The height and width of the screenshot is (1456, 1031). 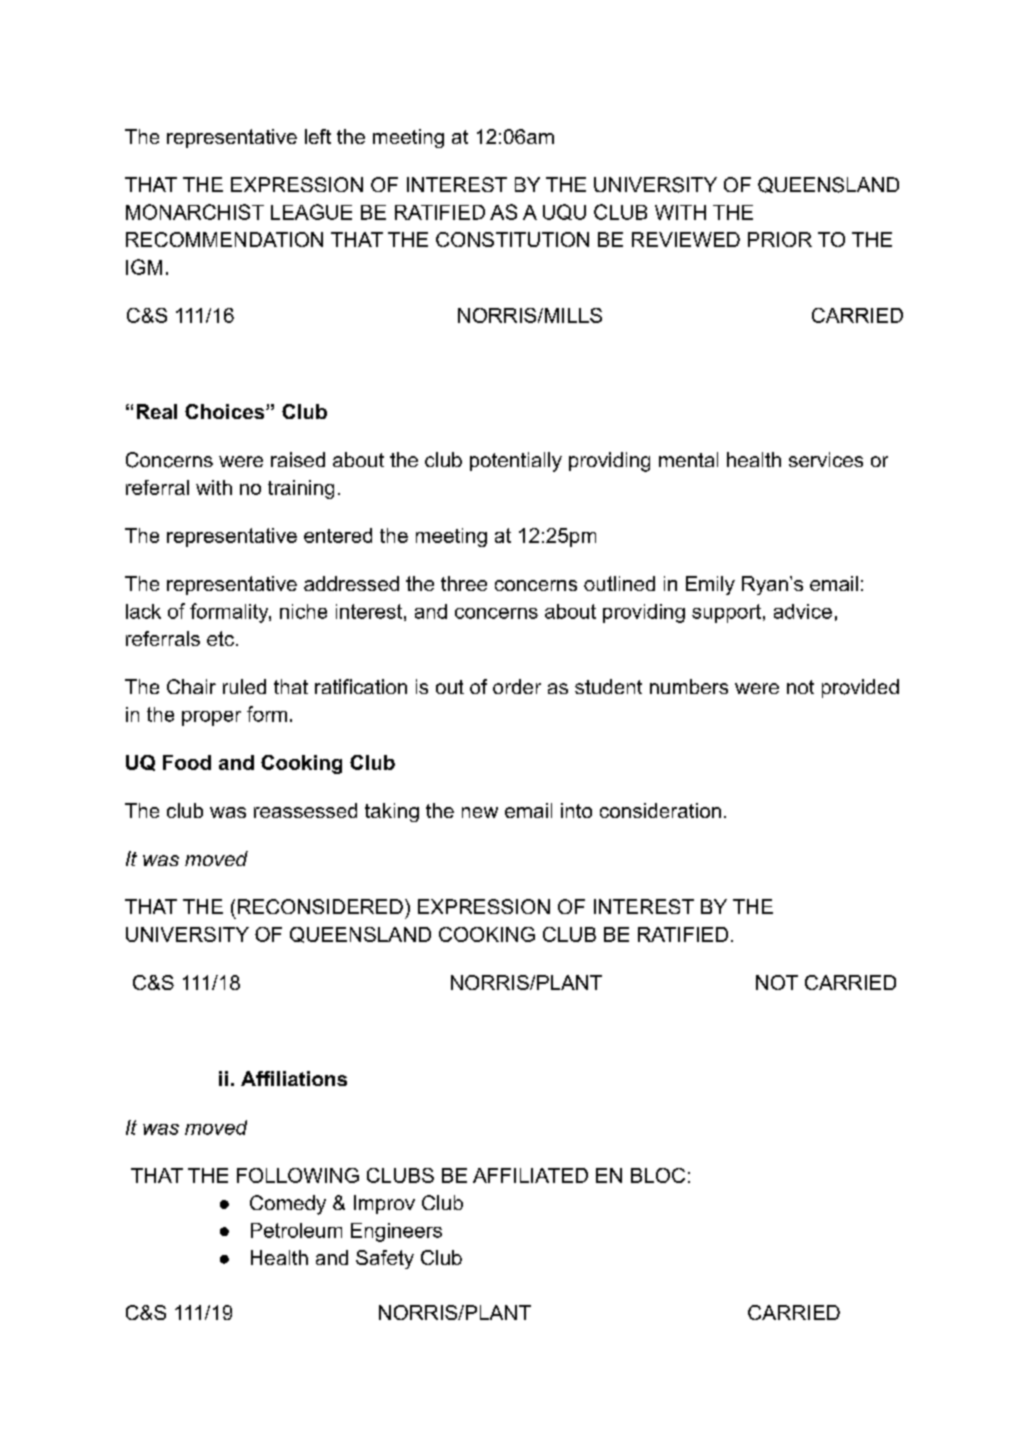 What do you see at coordinates (689, 686) in the screenshot?
I see `numbers` at bounding box center [689, 686].
